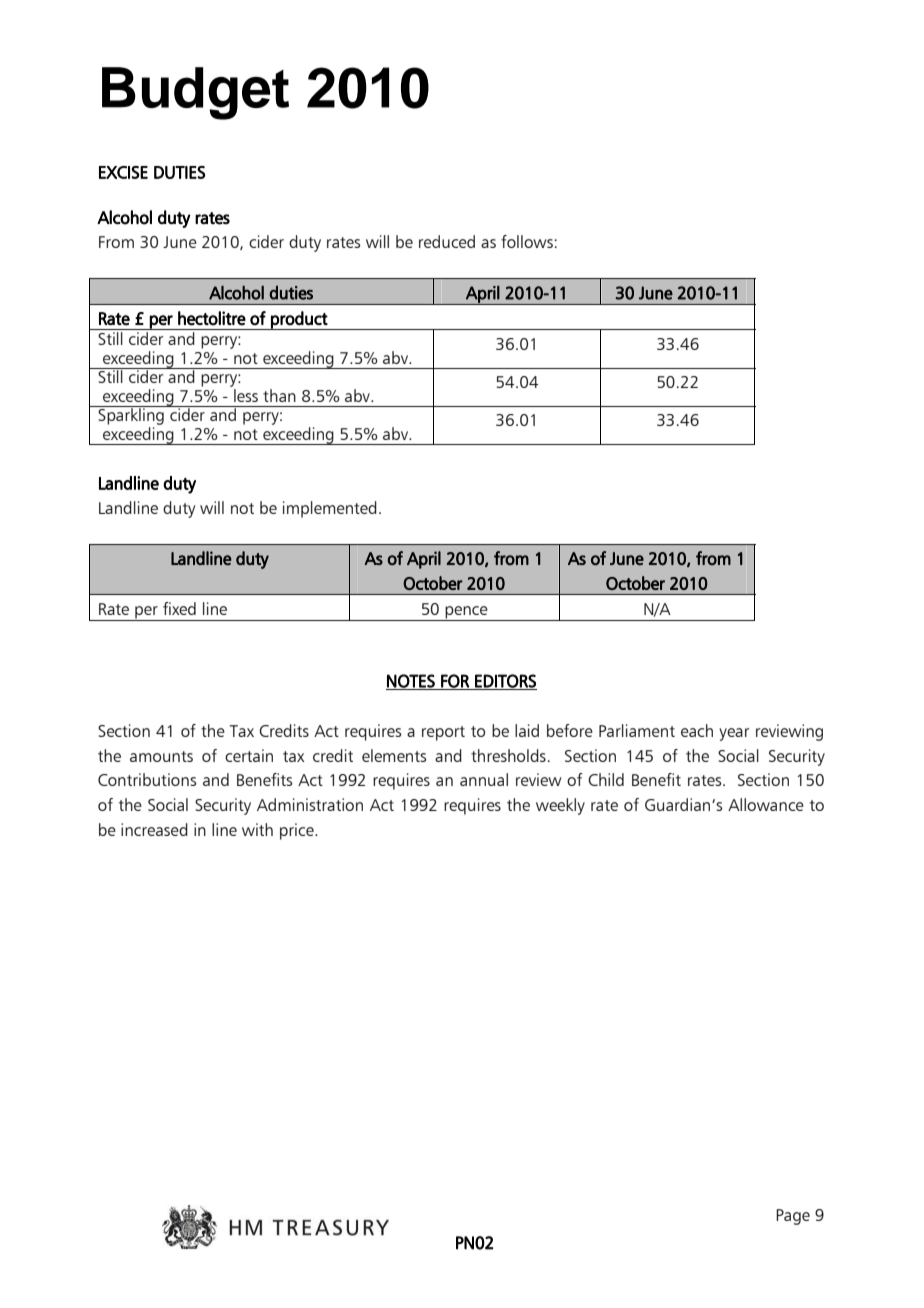 The image size is (924, 1308). What do you see at coordinates (766, 804) in the screenshot?
I see `Allowance` at bounding box center [766, 804].
